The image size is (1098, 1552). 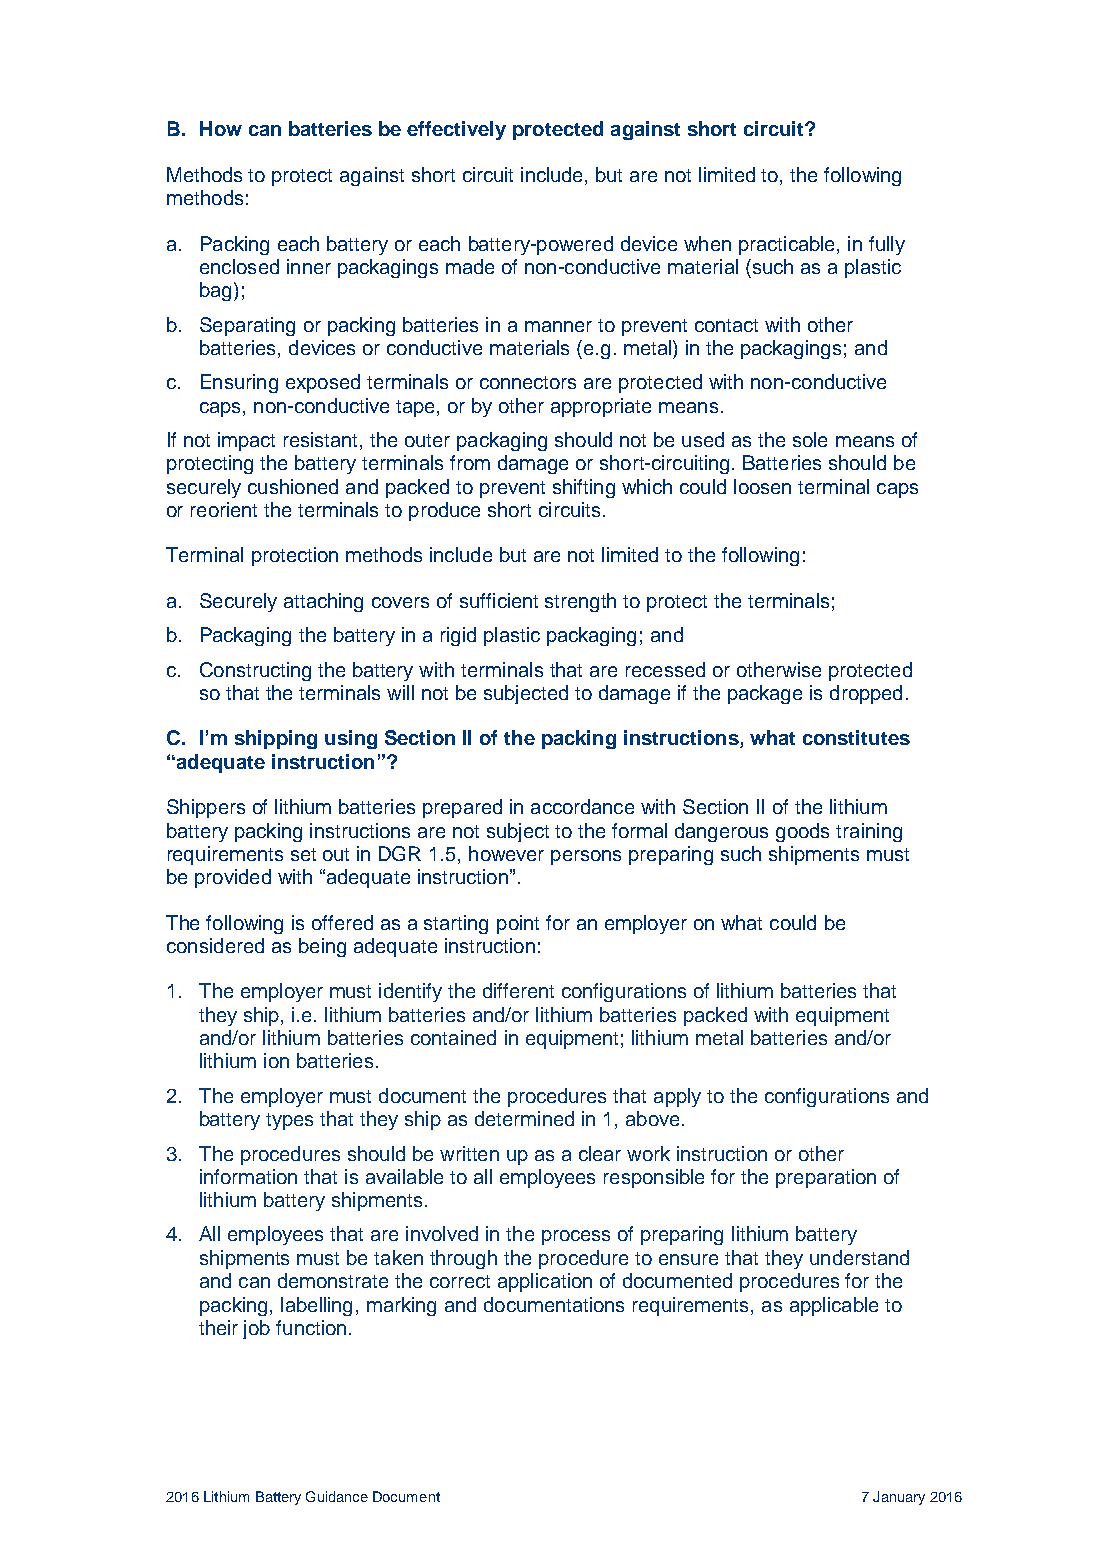 What do you see at coordinates (322, 947) in the page?
I see `being` at bounding box center [322, 947].
